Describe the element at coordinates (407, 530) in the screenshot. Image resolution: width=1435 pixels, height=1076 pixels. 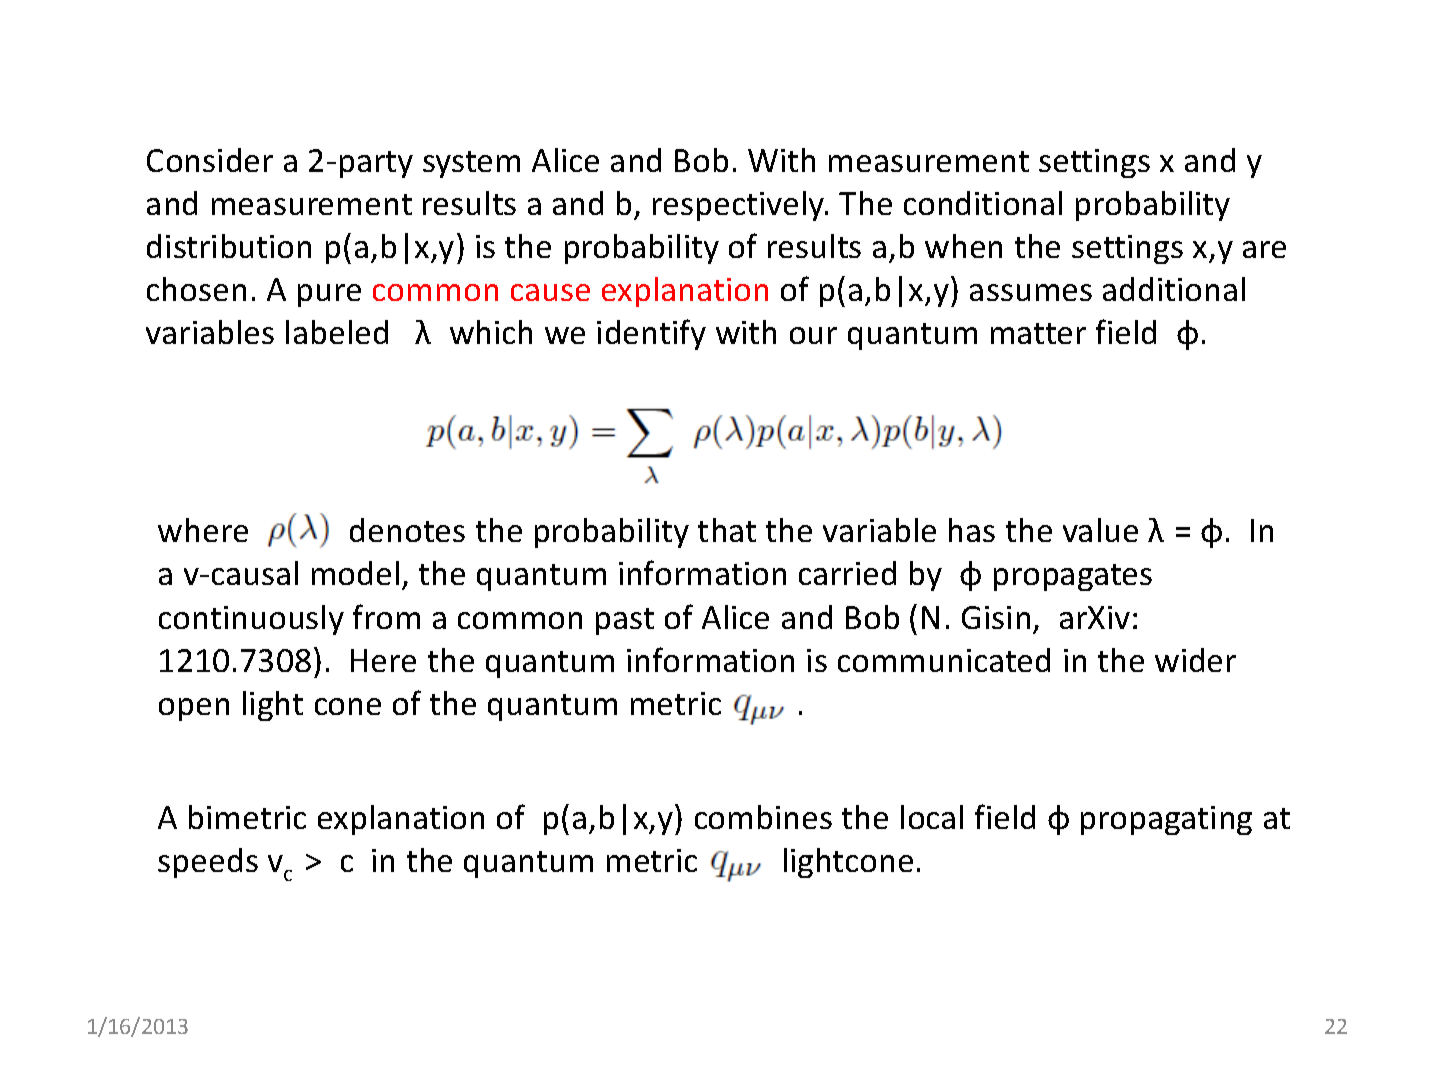
I see `denotes` at that location.
